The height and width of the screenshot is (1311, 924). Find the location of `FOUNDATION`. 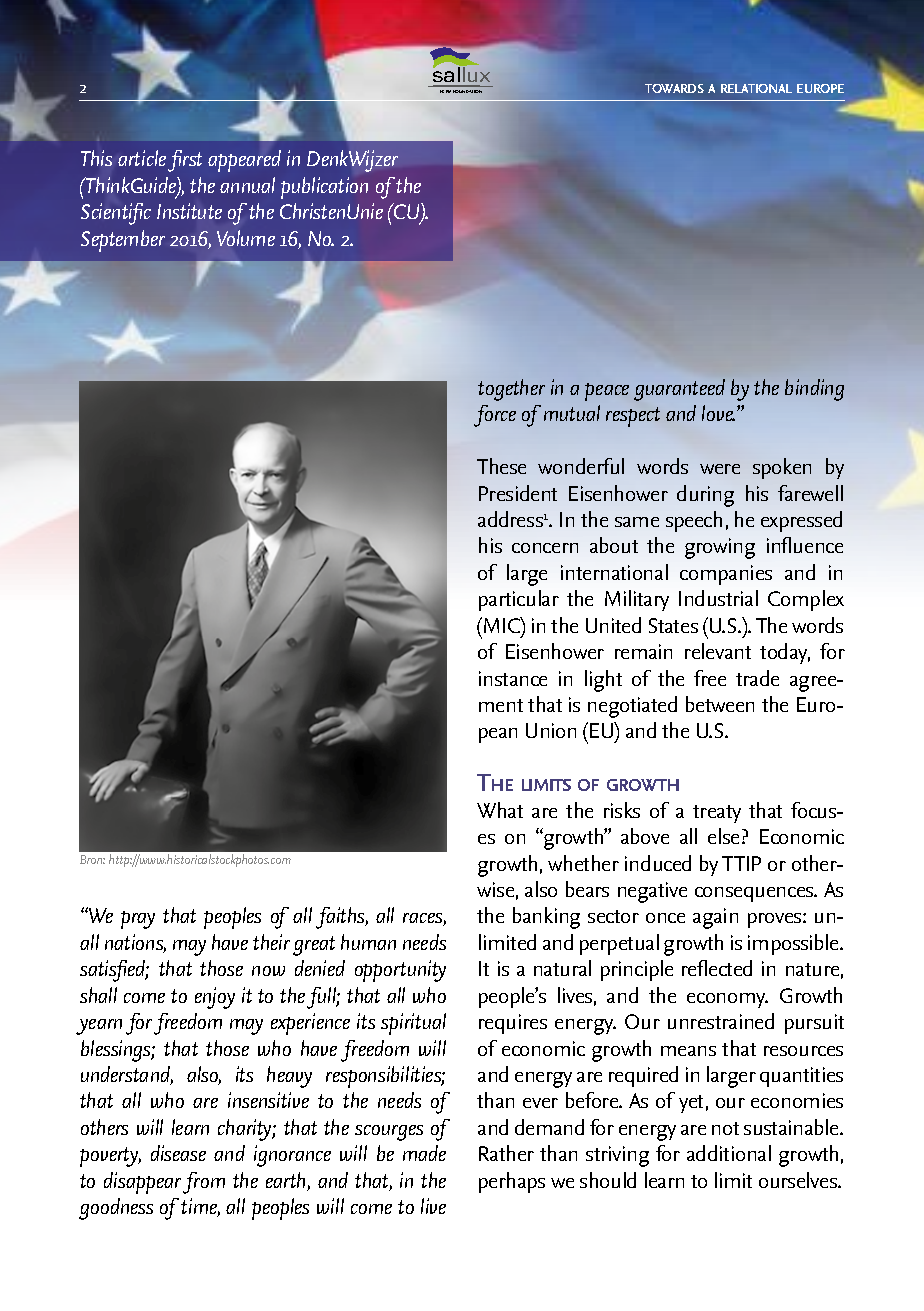

FOUNDATION is located at coordinates (467, 91).
